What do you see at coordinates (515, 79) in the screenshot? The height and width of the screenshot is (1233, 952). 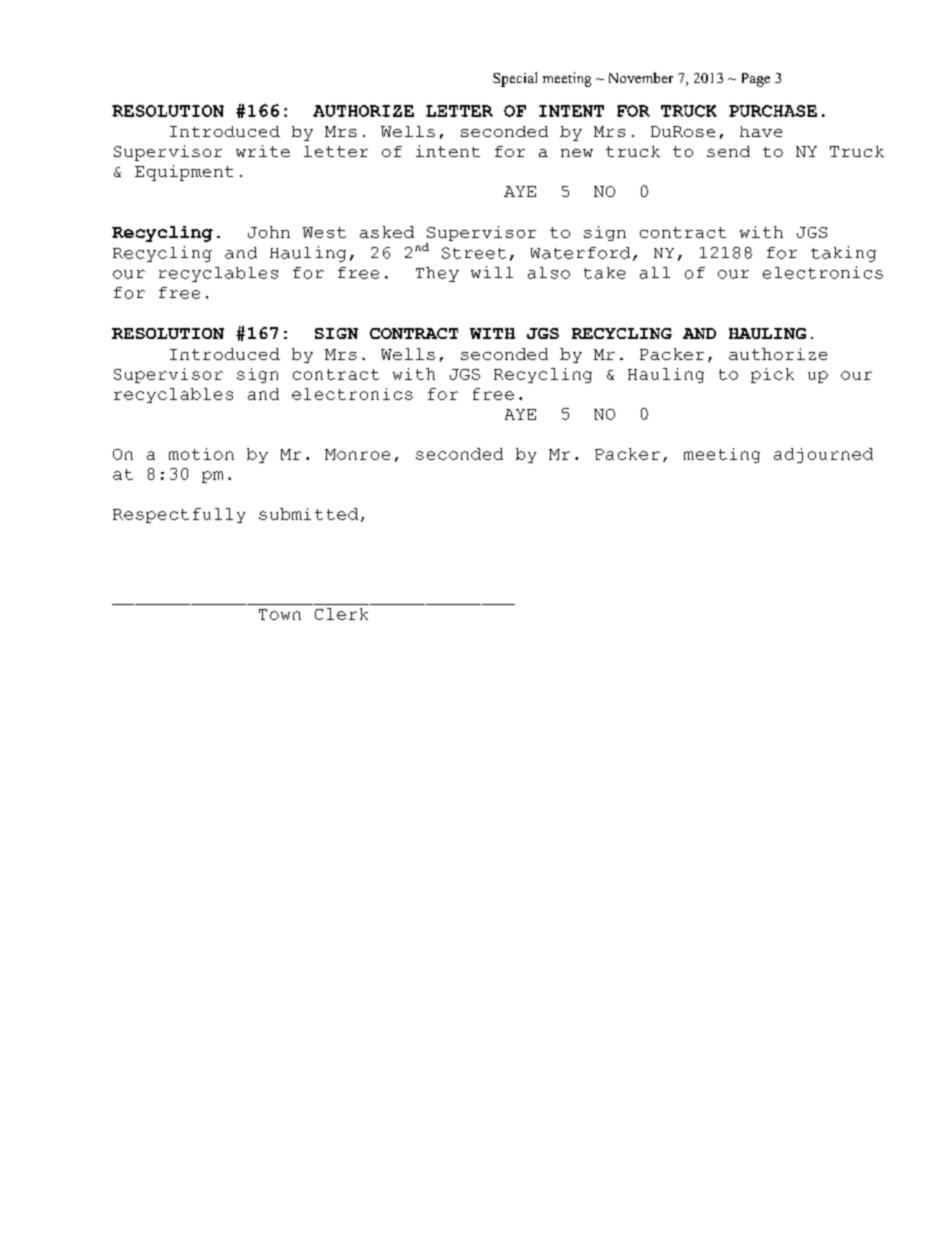 I see `Special` at bounding box center [515, 79].
